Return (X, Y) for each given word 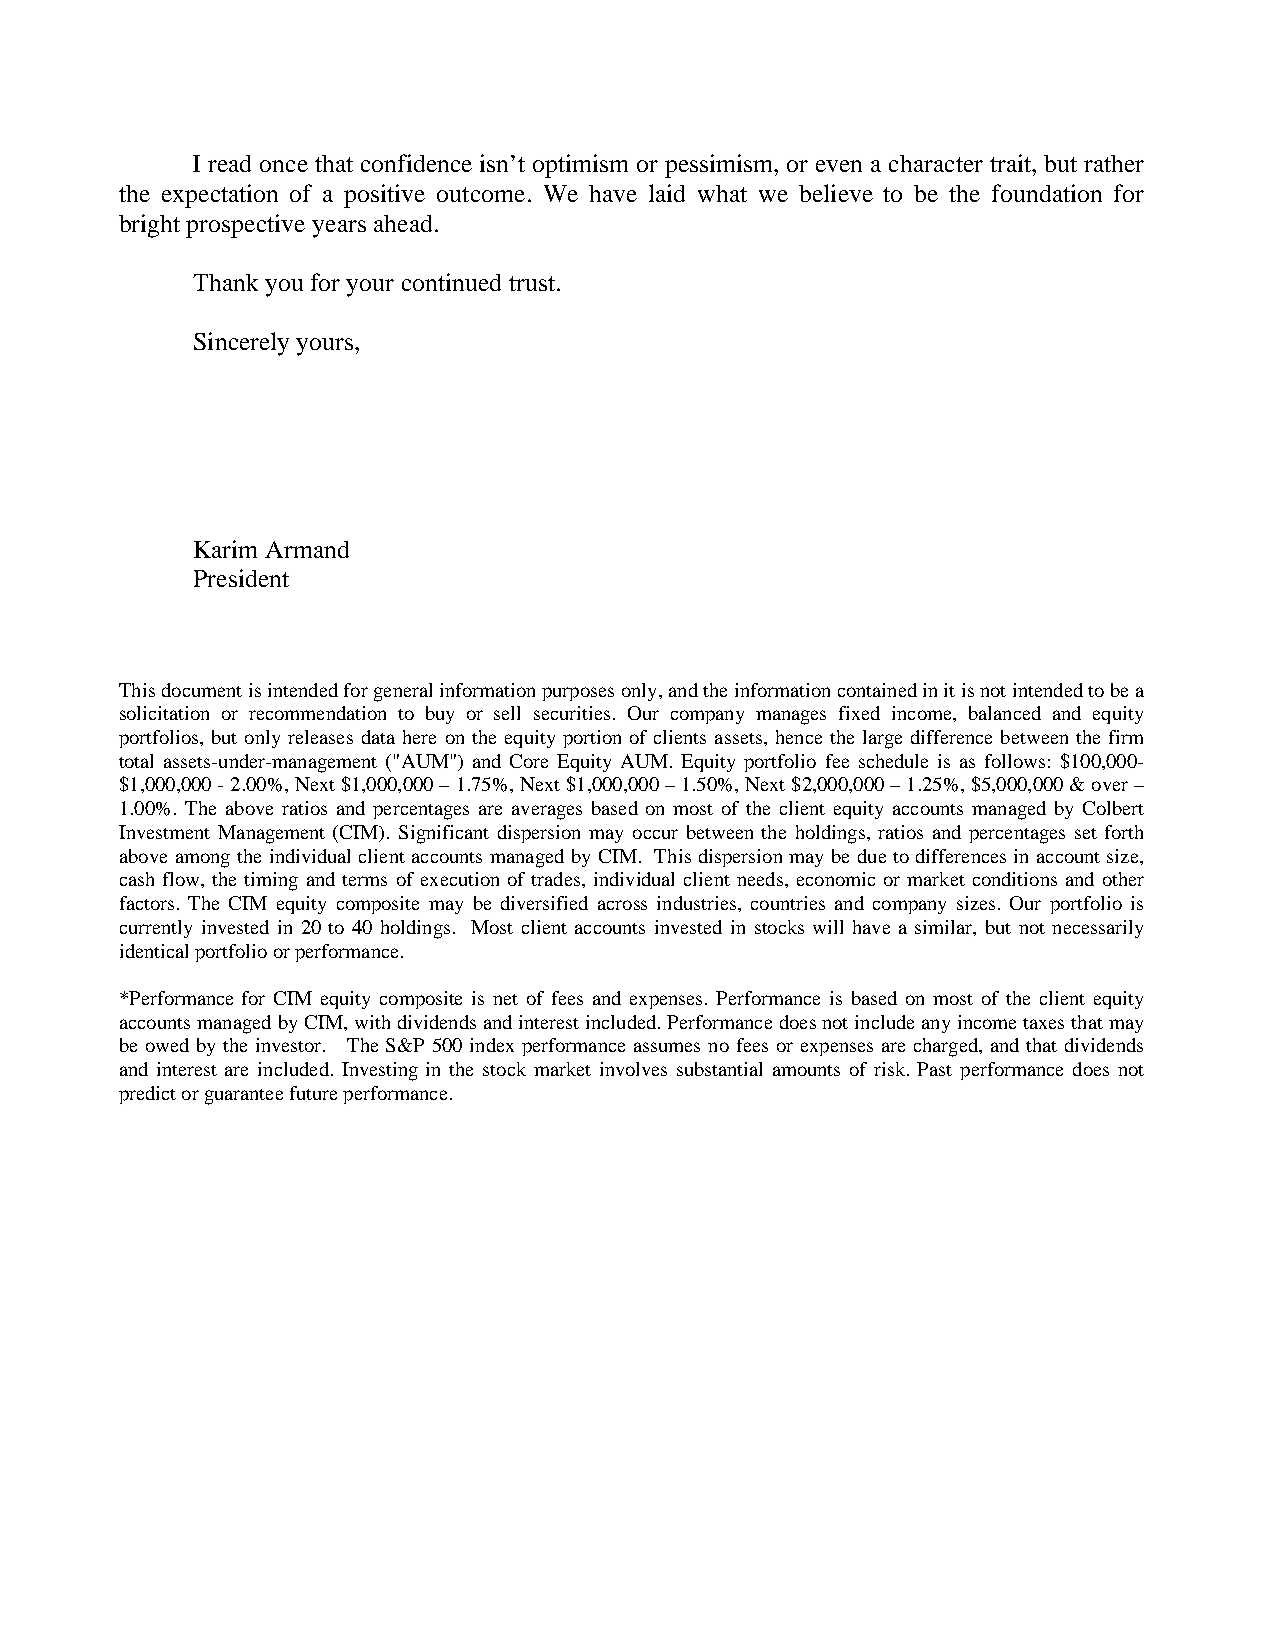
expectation (220, 196)
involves (633, 1069)
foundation (1047, 193)
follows (1015, 761)
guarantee (244, 1097)
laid (667, 193)
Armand (307, 549)
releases (320, 737)
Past (934, 1069)
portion (592, 739)
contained (877, 690)
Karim (225, 549)
